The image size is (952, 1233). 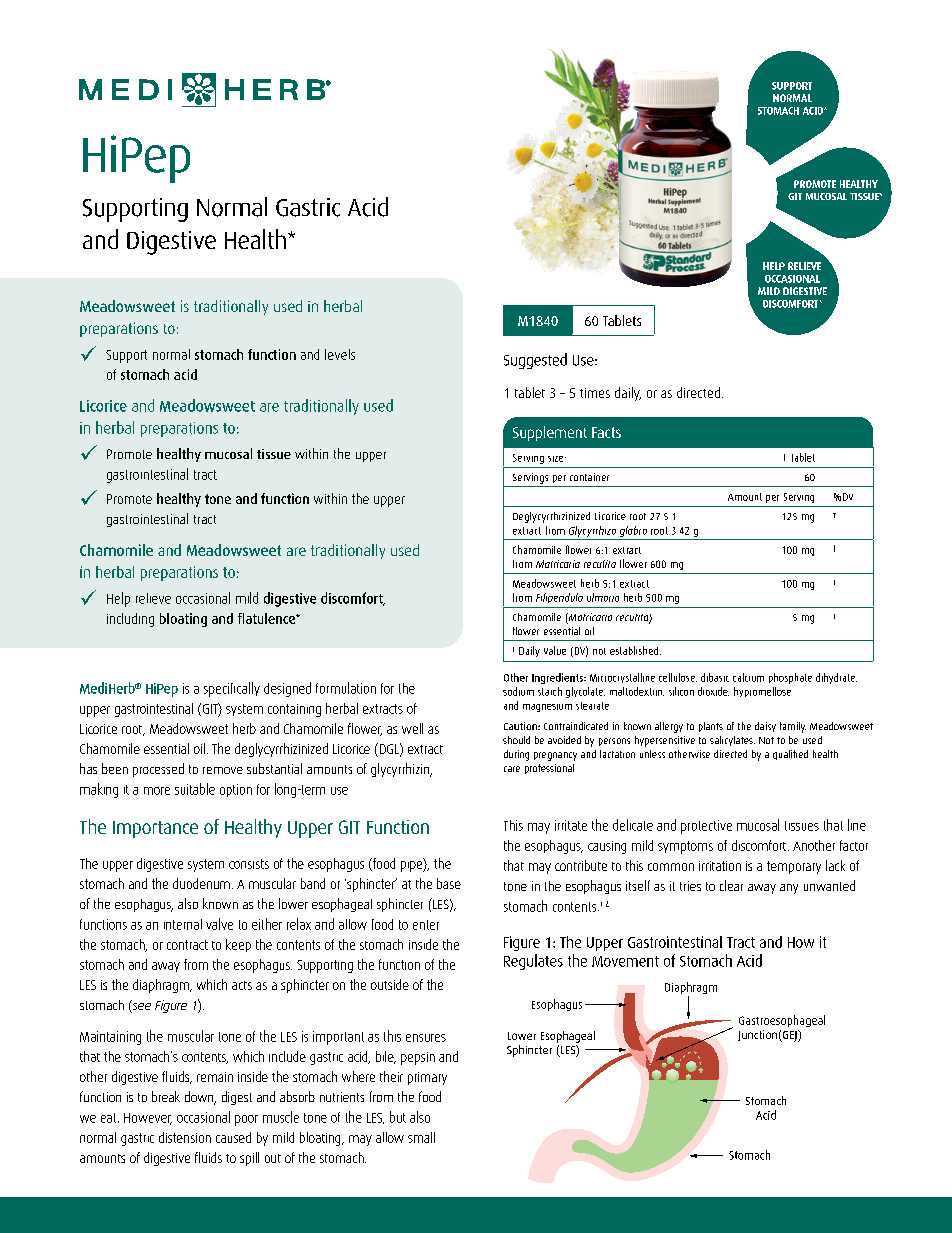 What do you see at coordinates (595, 393) in the screenshot?
I see `times` at bounding box center [595, 393].
